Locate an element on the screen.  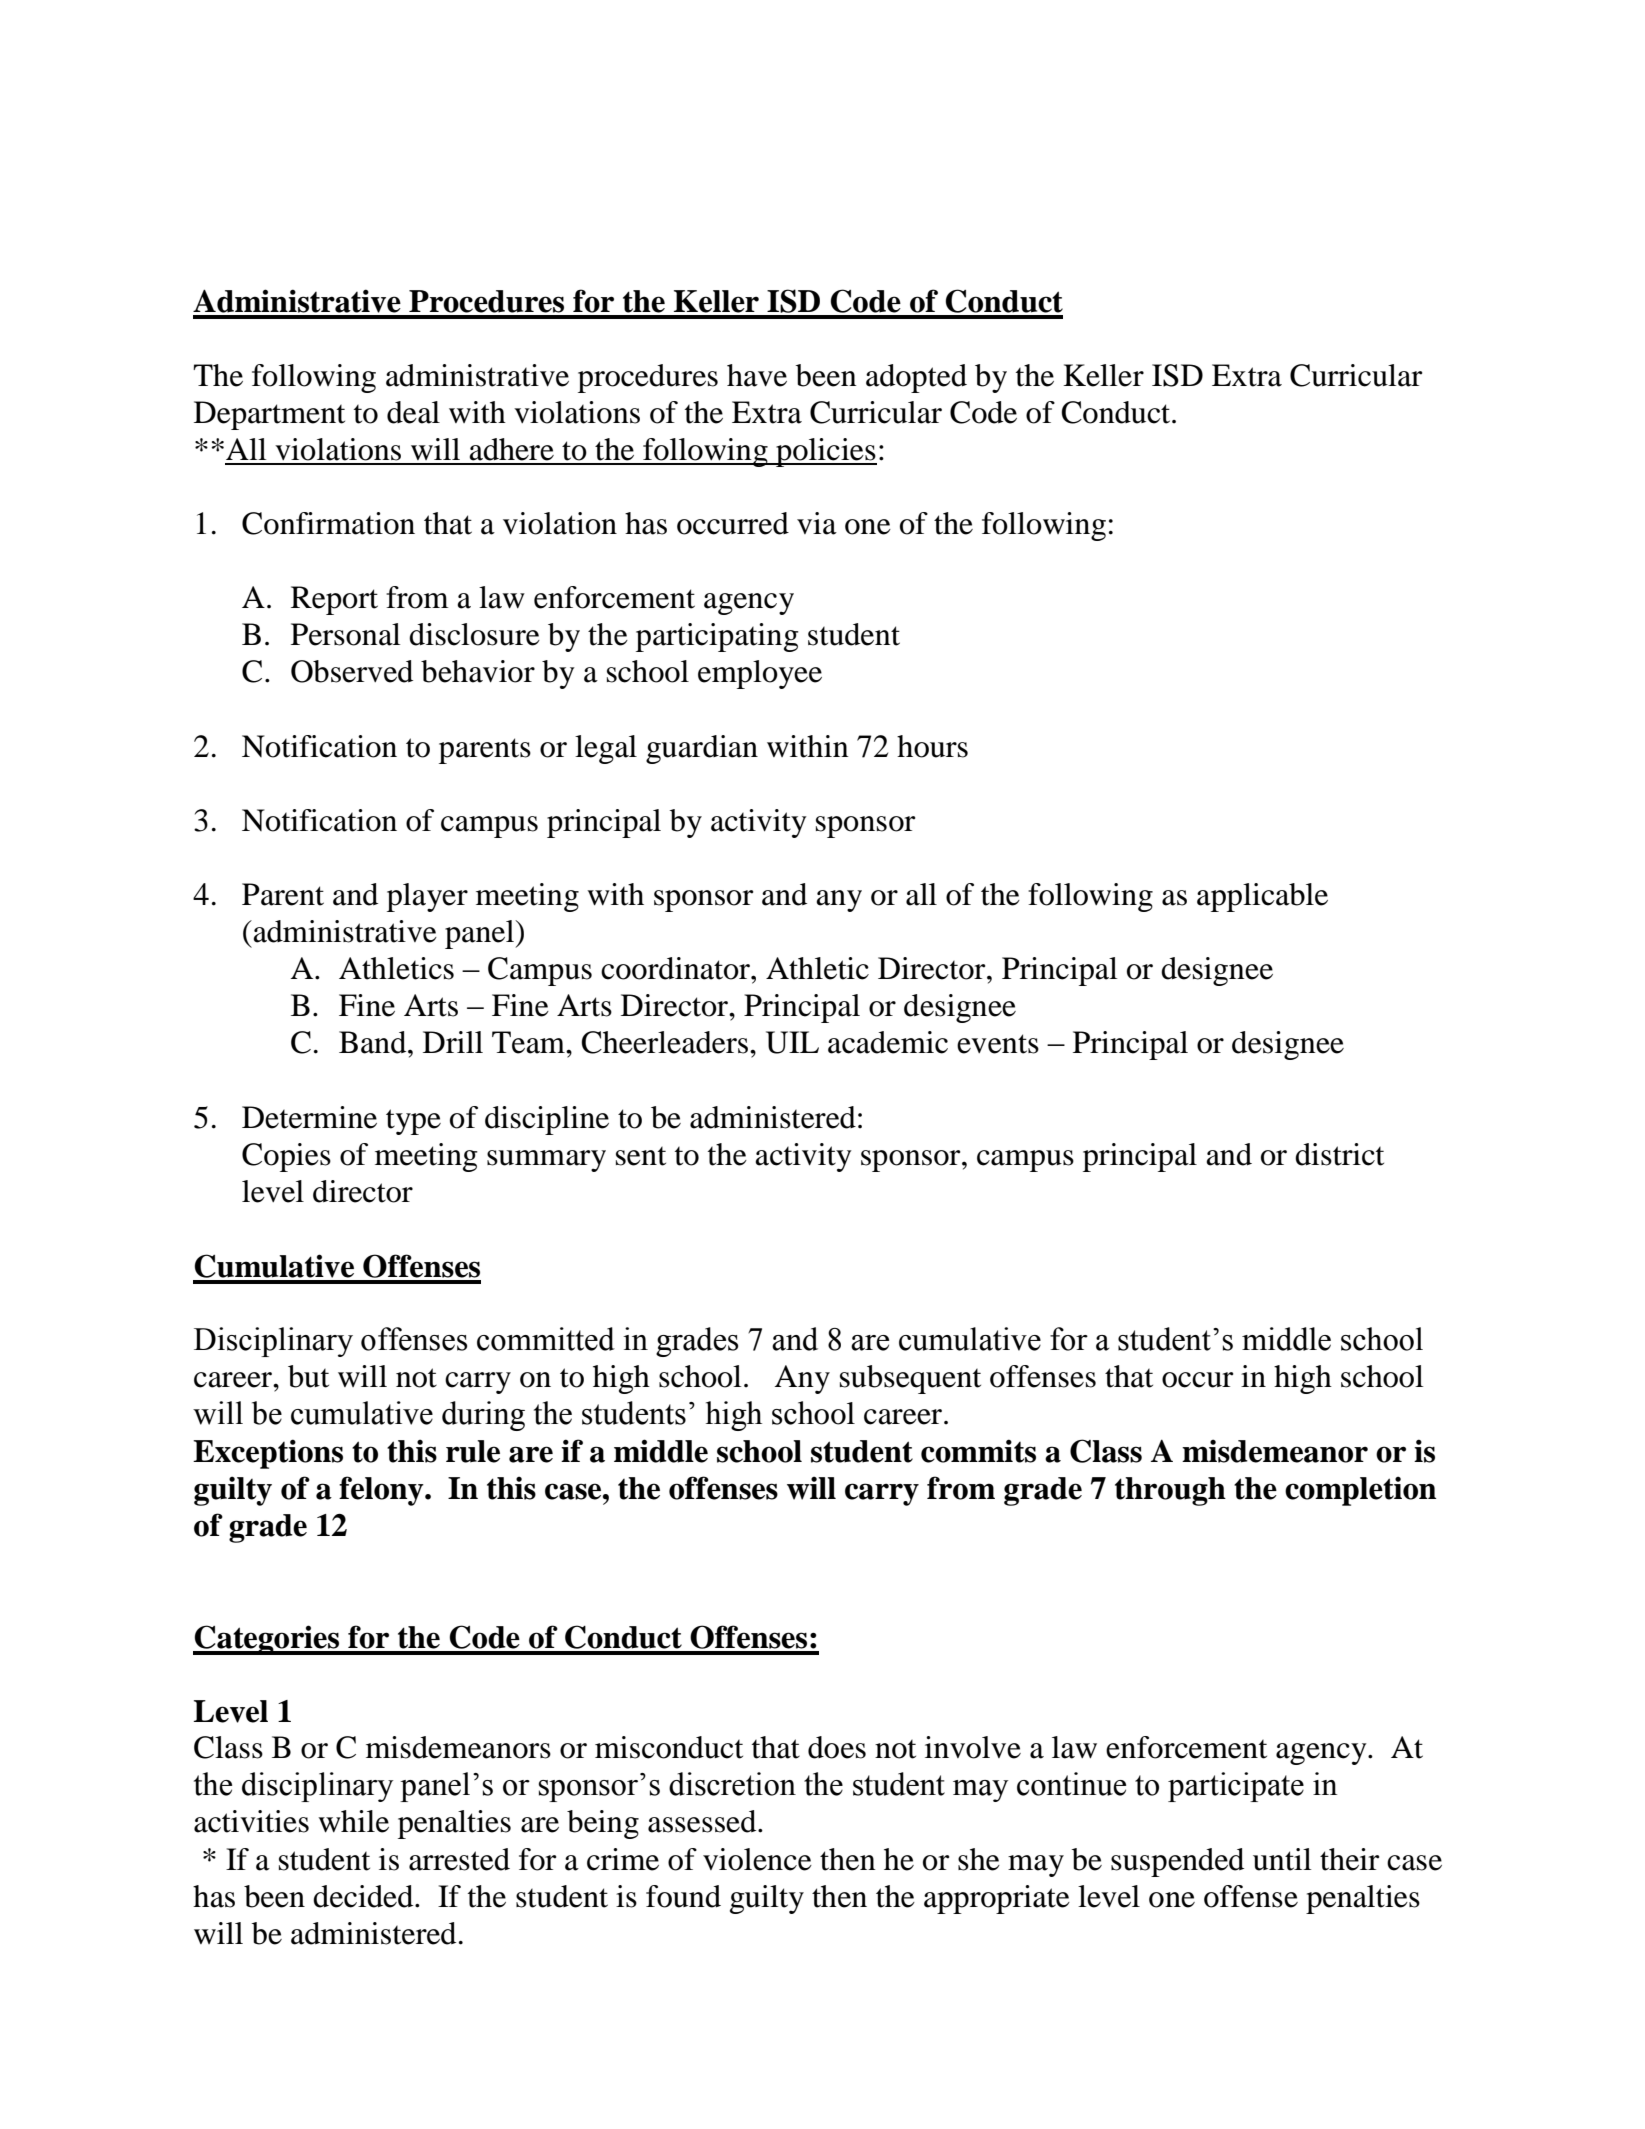
felony is located at coordinates (382, 1491).
